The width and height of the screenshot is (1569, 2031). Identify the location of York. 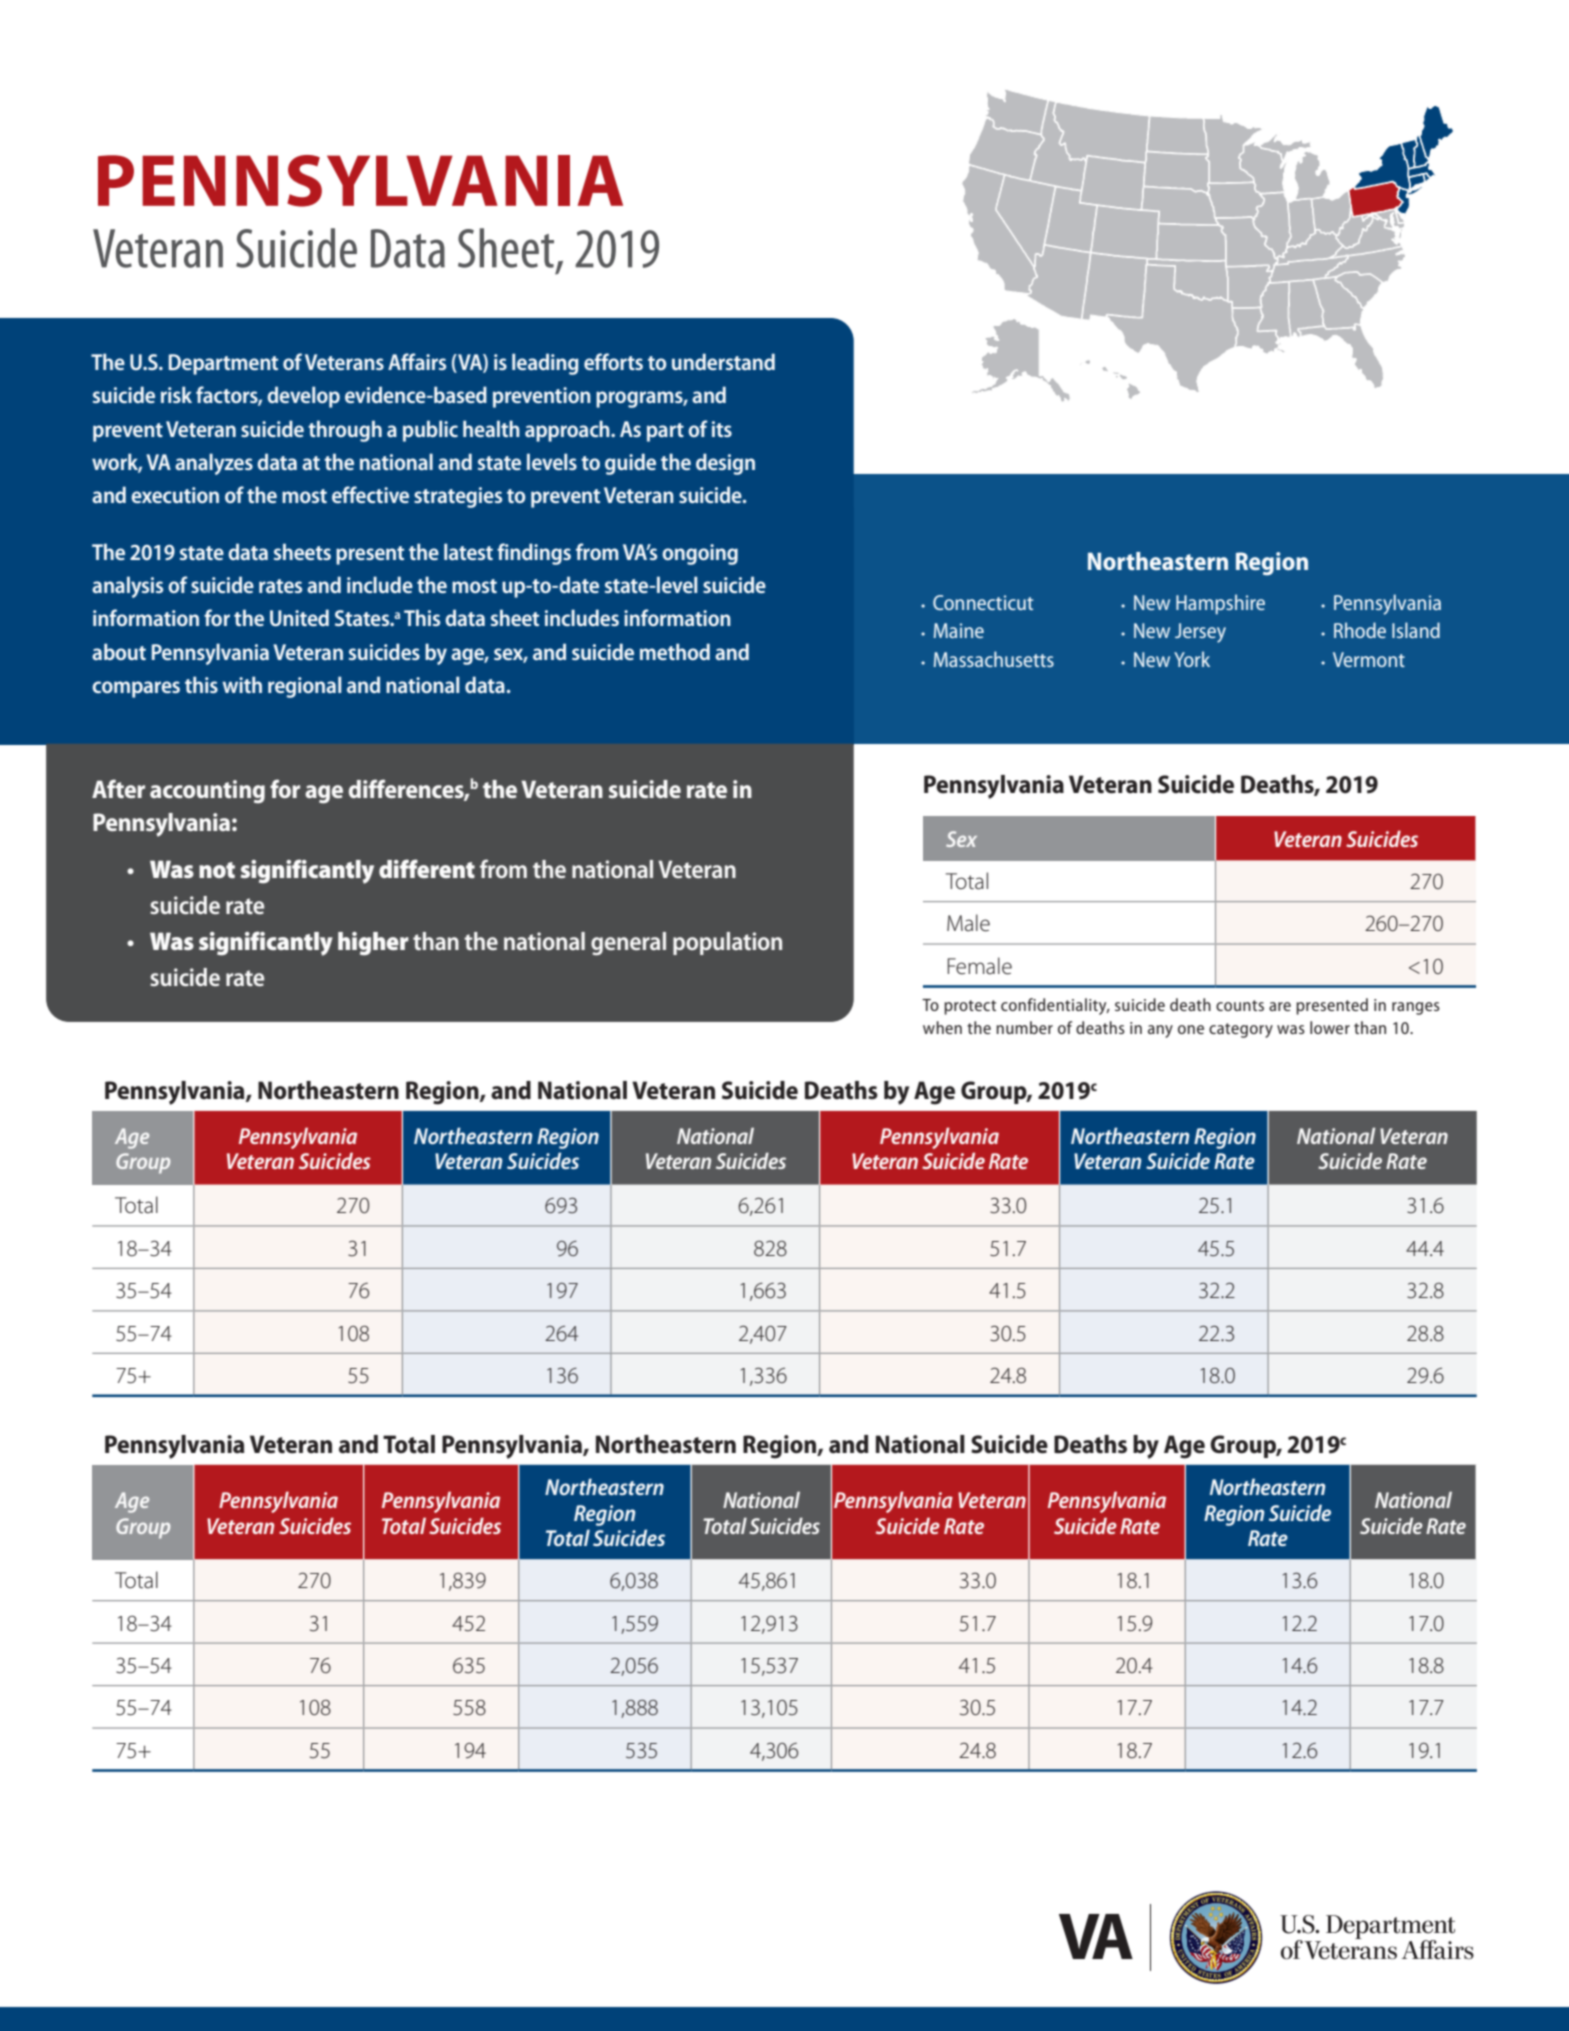
(1192, 659).
